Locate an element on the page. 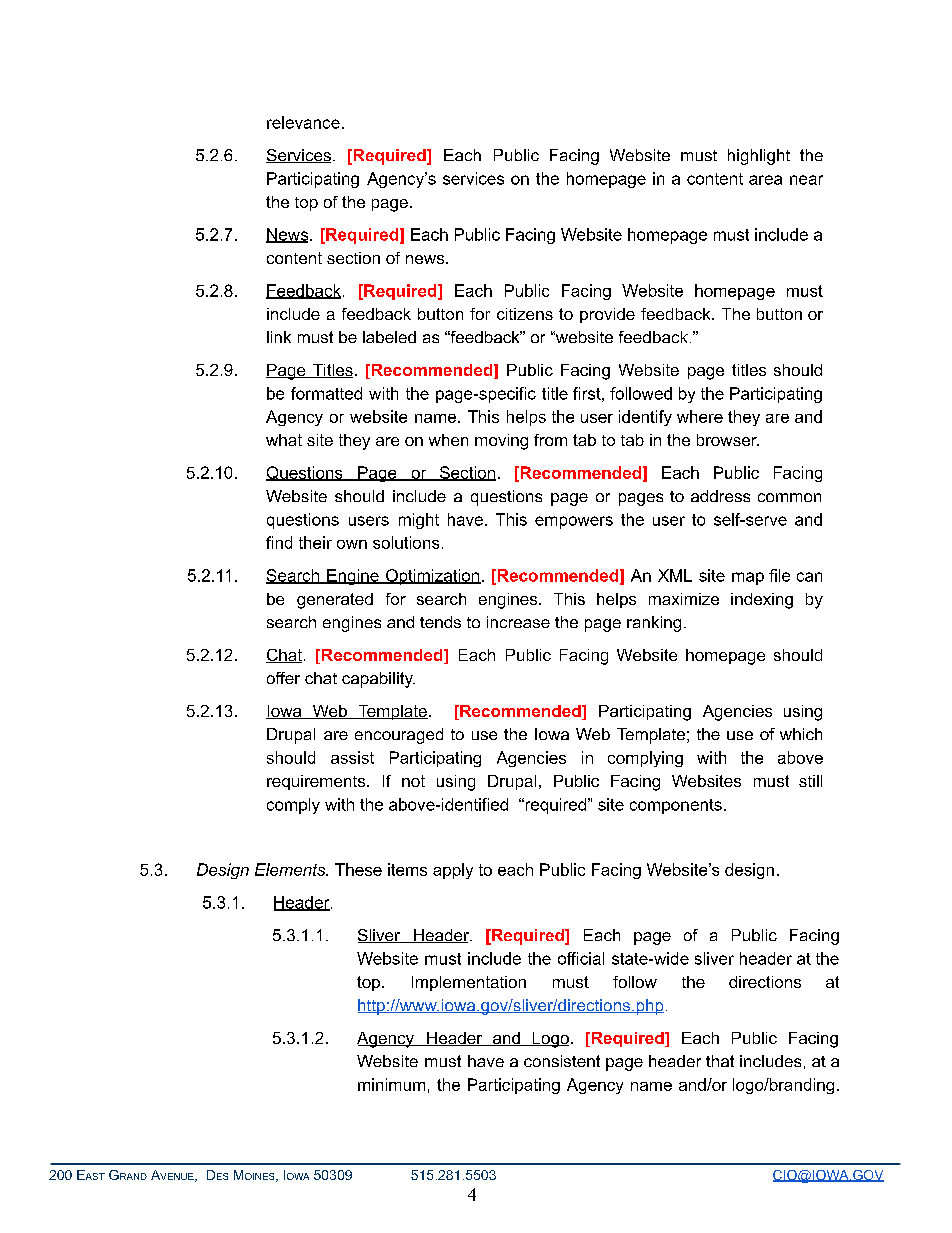 This image has width=952, height=1233. which is located at coordinates (801, 734).
